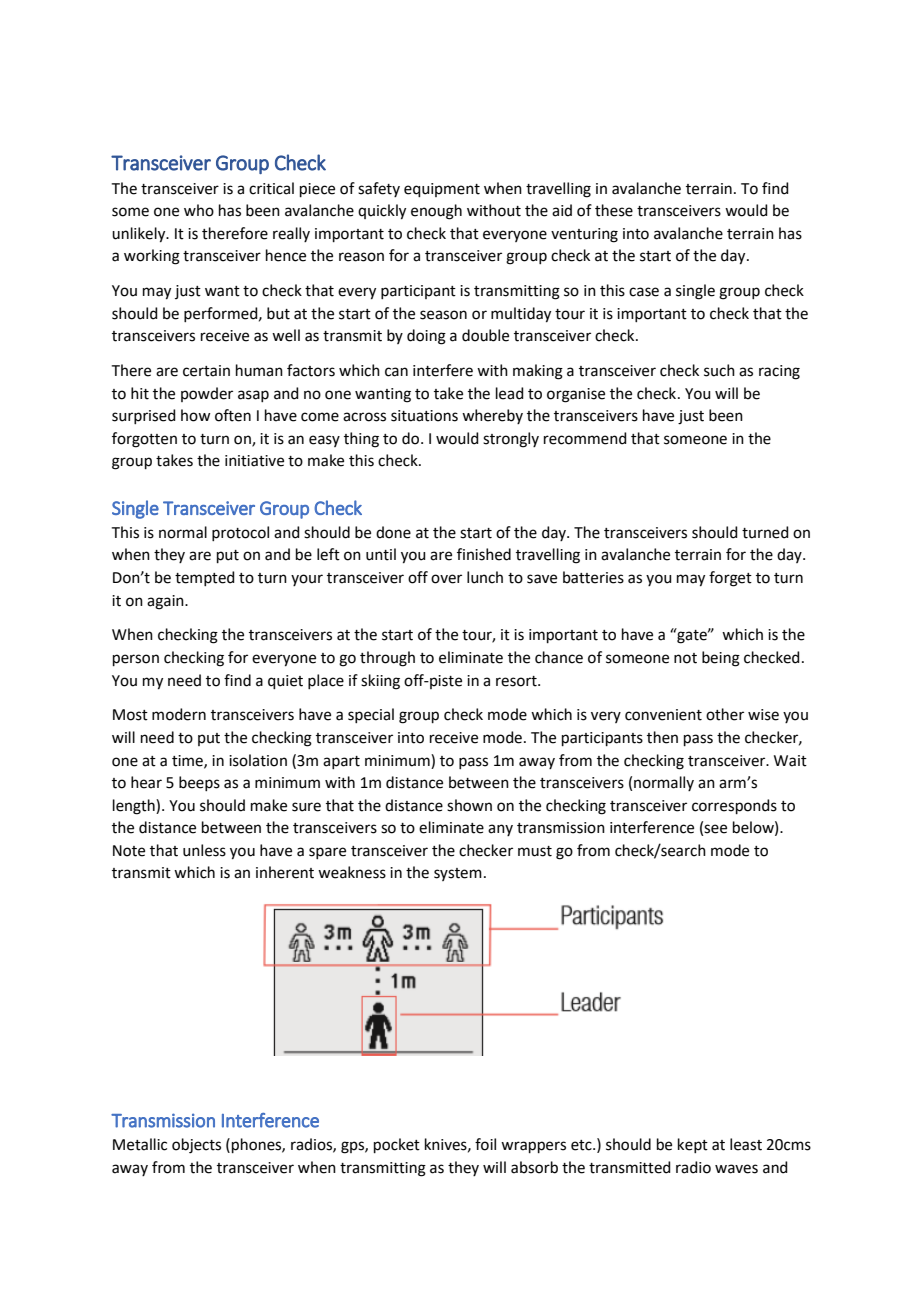 This screenshot has width=924, height=1308. I want to click on corresponds, so click(734, 806).
